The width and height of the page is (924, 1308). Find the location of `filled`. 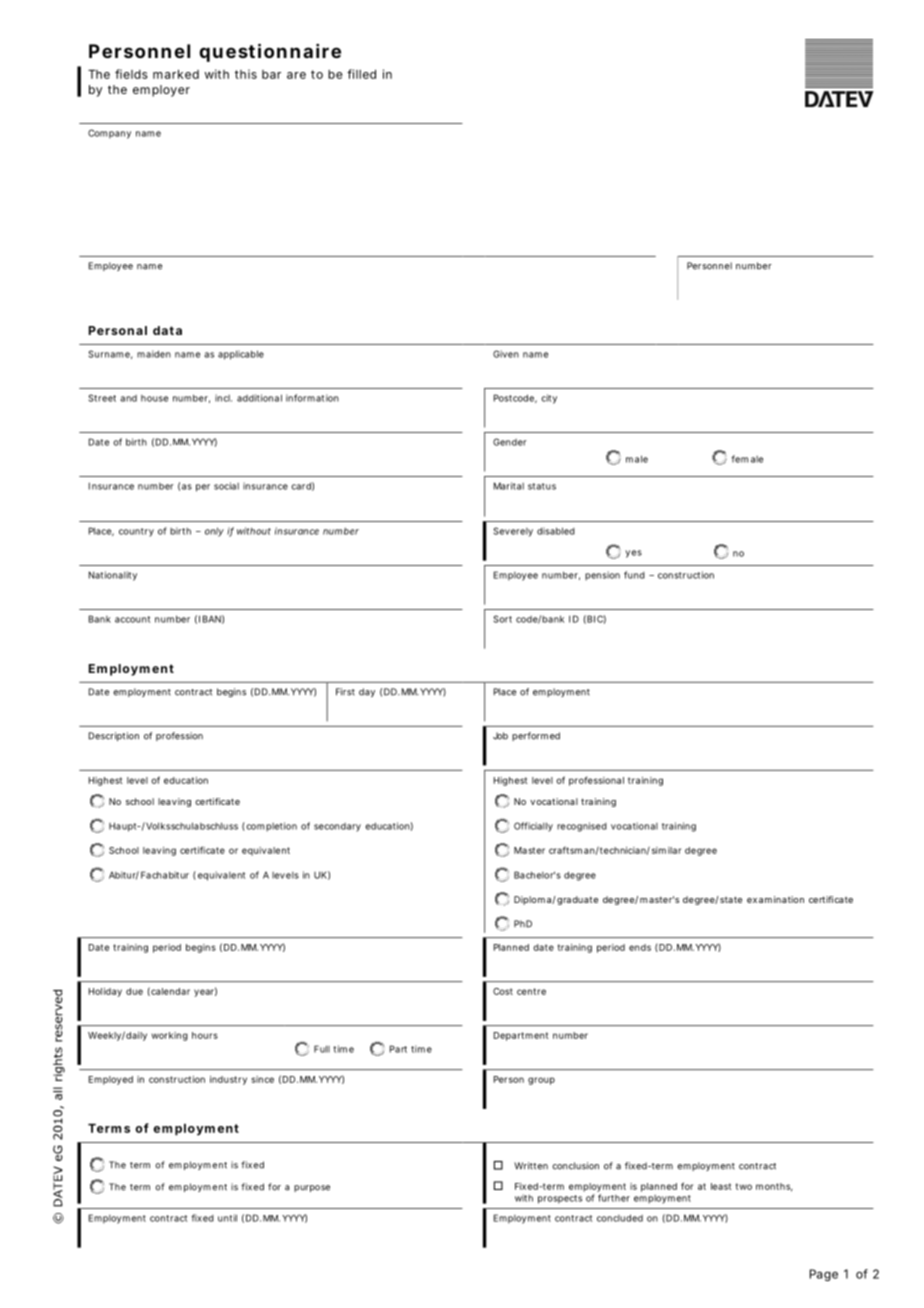

filled is located at coordinates (361, 74).
